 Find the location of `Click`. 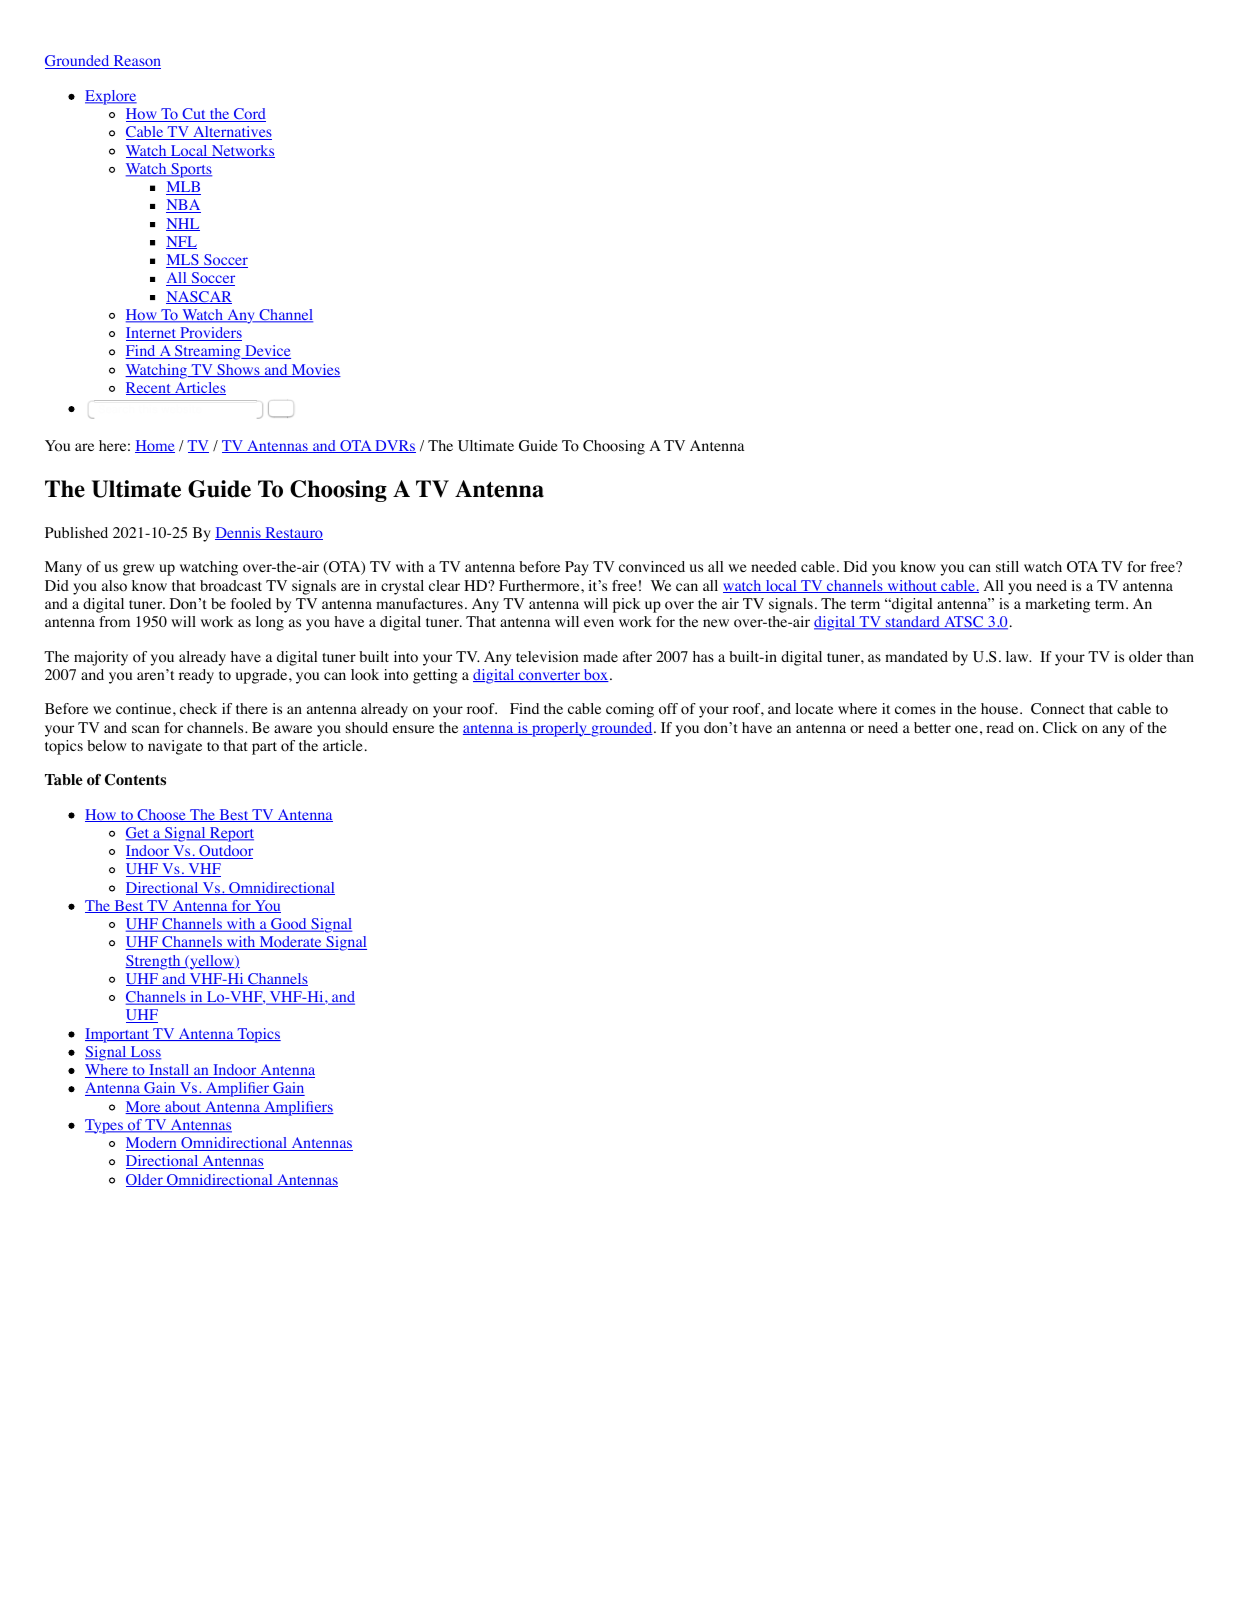

Click is located at coordinates (1060, 728).
